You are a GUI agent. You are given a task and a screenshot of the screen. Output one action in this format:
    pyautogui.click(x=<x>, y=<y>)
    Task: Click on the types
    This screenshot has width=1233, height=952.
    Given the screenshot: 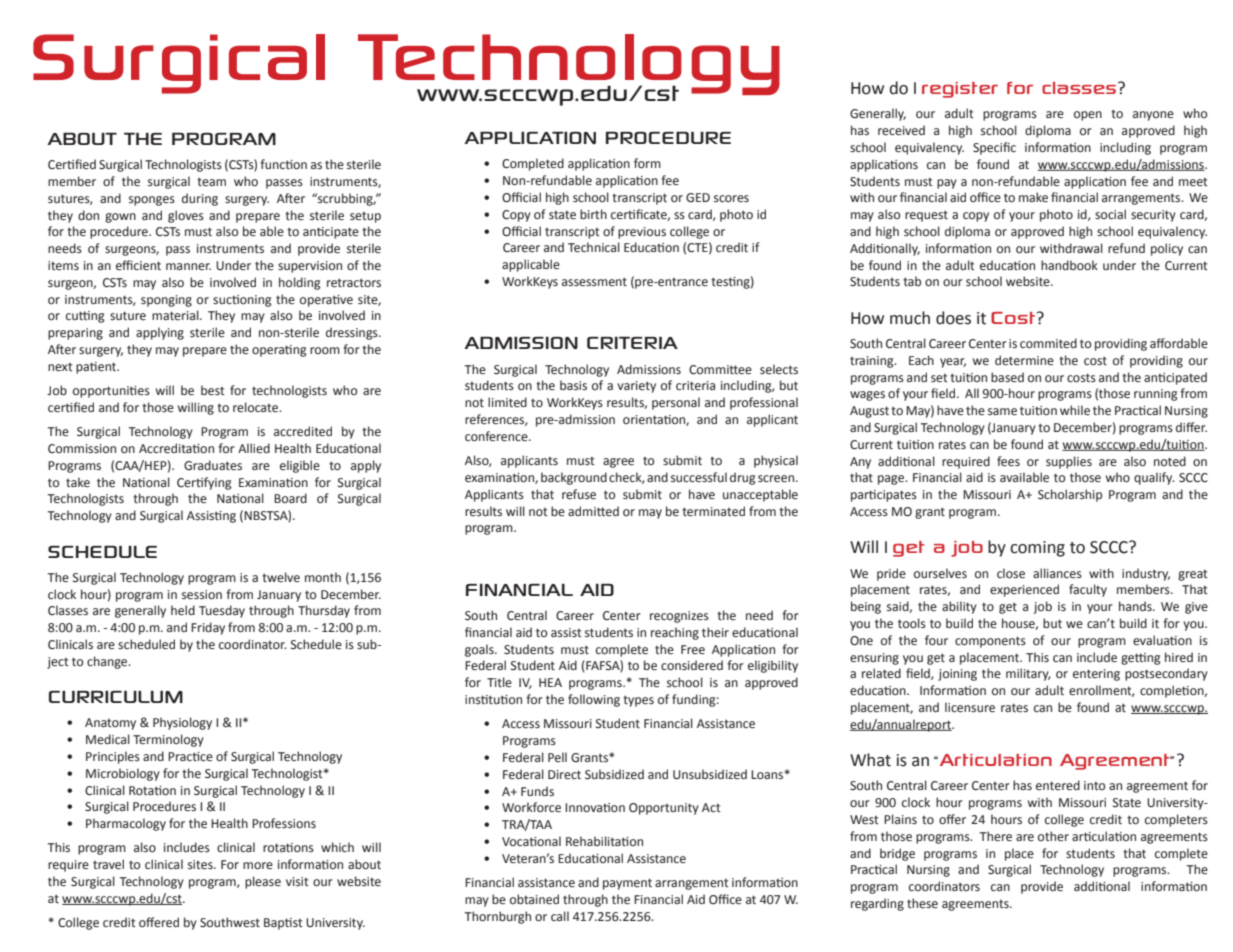 What is the action you would take?
    pyautogui.click(x=638, y=701)
